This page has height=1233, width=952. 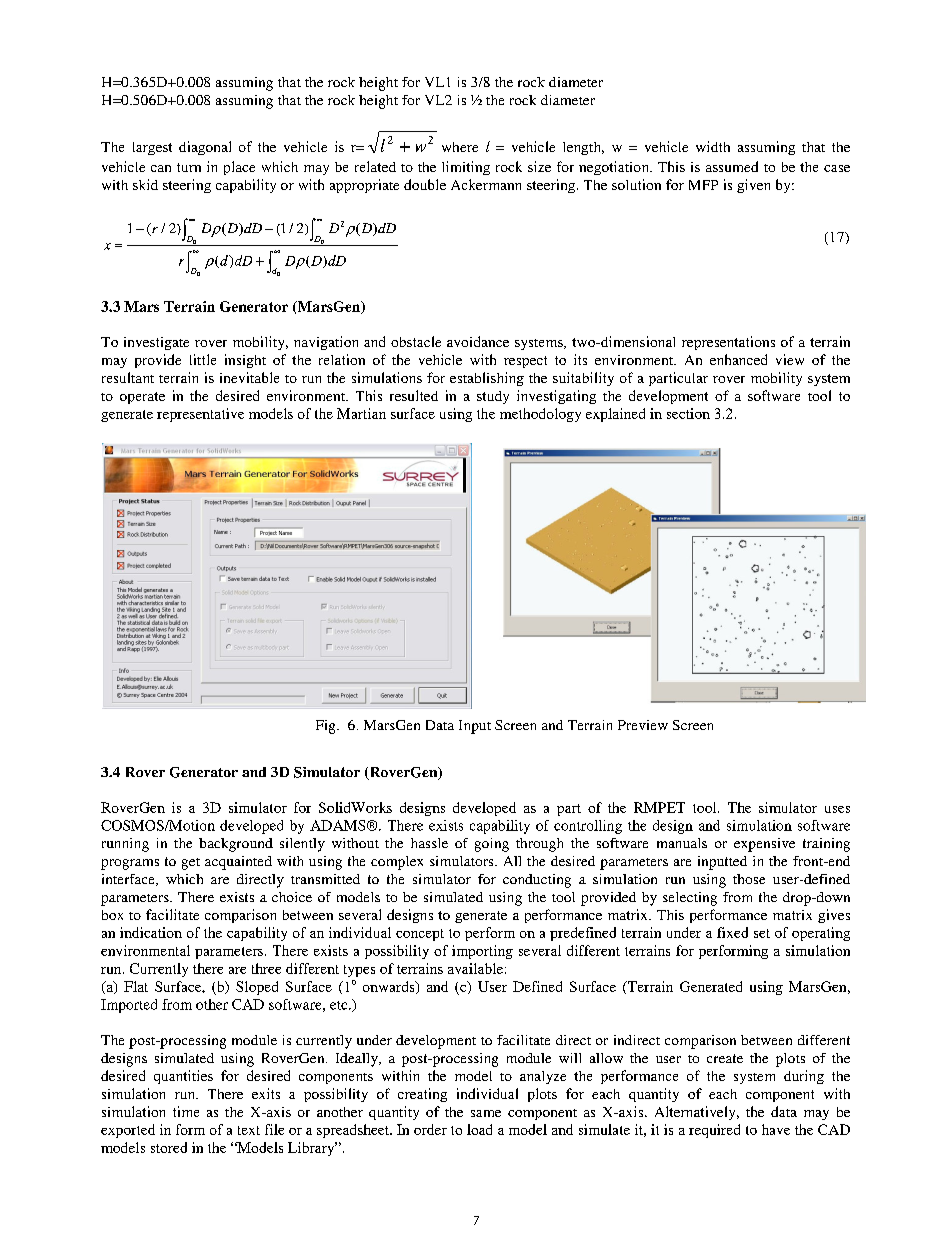 What do you see at coordinates (189, 167) in the page?
I see `turn` at bounding box center [189, 167].
